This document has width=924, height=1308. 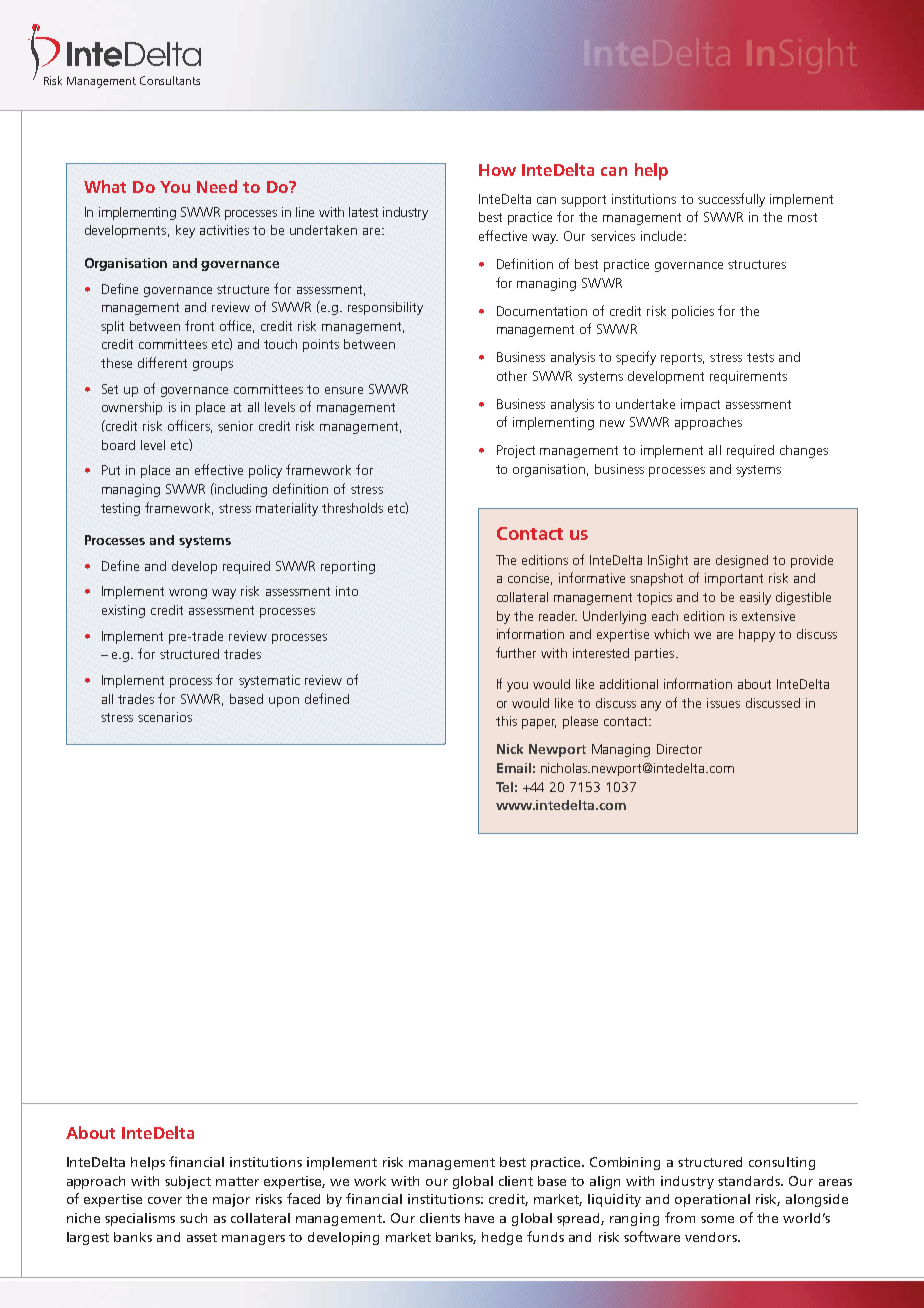 What do you see at coordinates (504, 787) in the document?
I see `Tel` at bounding box center [504, 787].
